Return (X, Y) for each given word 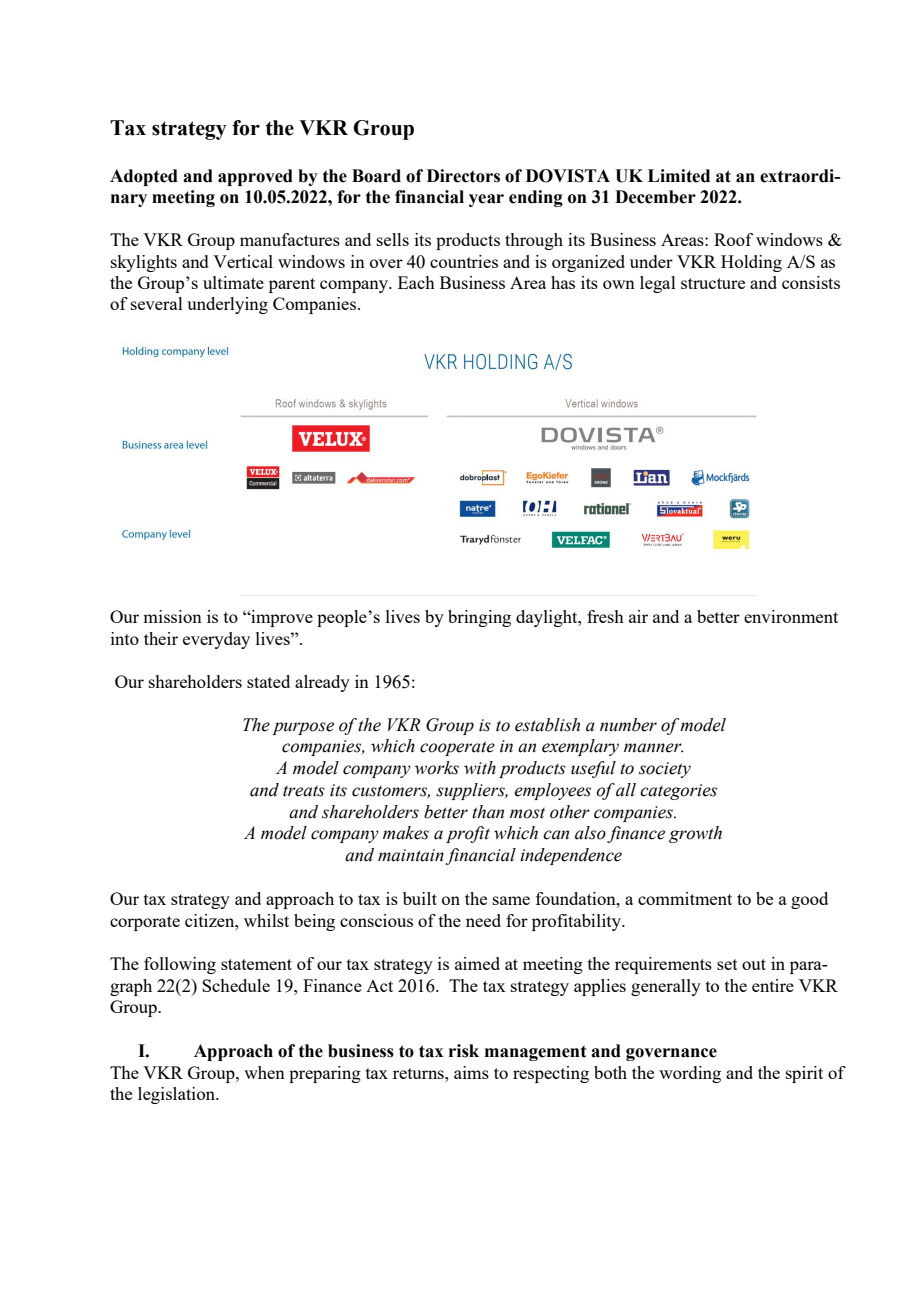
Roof (733, 239)
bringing (479, 618)
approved (255, 177)
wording (690, 1074)
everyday (216, 640)
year (486, 200)
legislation (178, 1095)
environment (791, 616)
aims (471, 1072)
